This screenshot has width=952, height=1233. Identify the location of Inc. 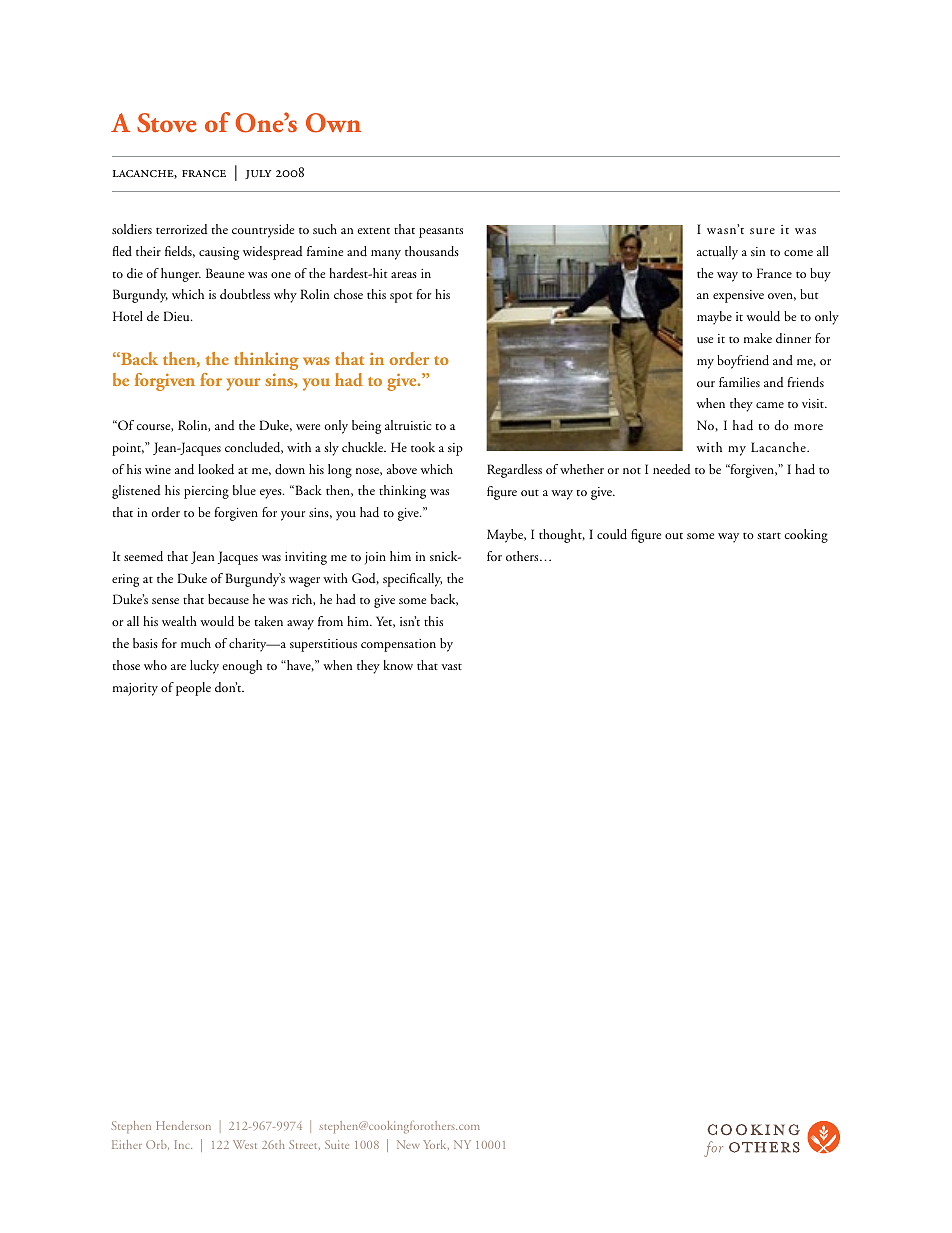
(183, 1144).
